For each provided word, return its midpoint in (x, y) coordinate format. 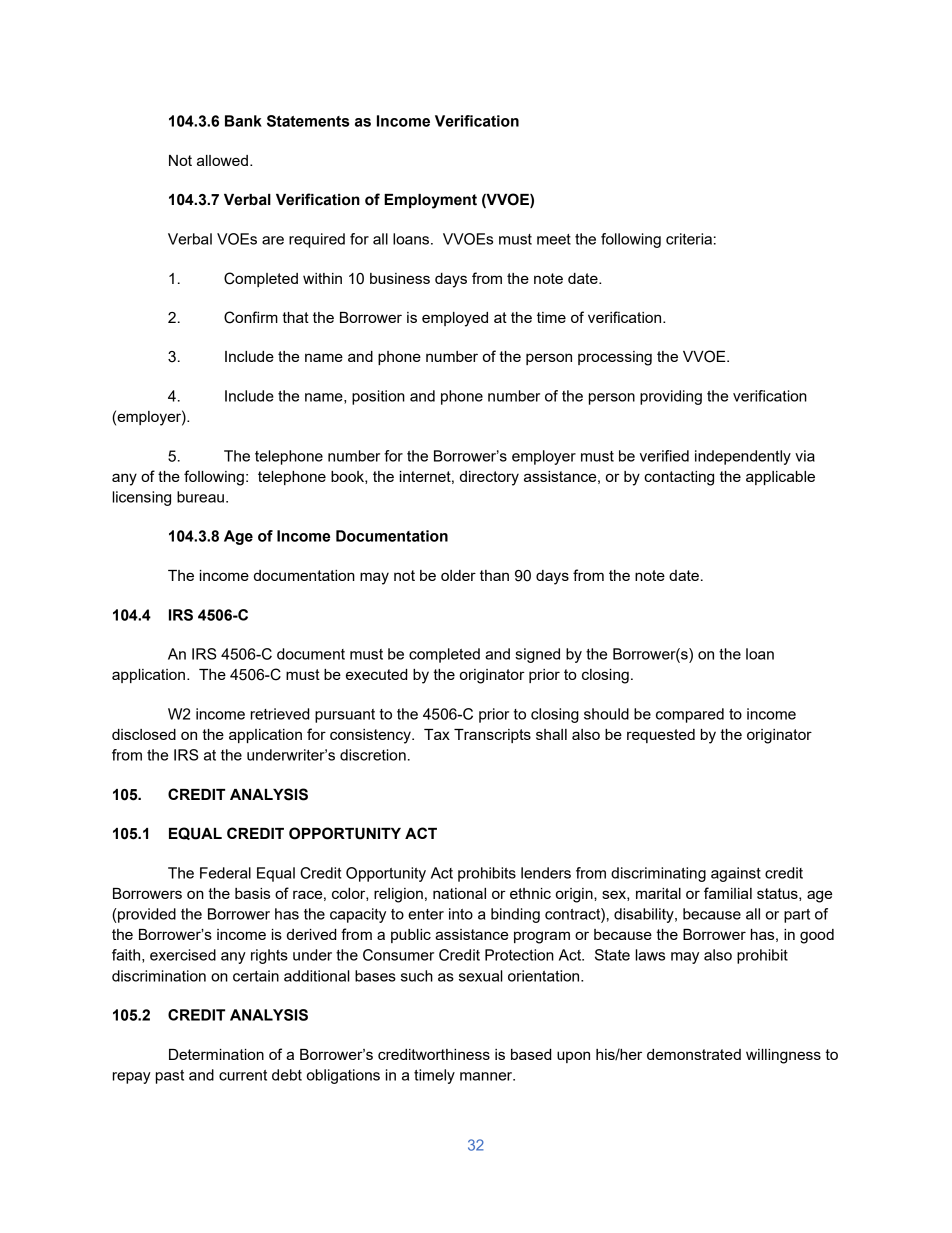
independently (743, 457)
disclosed (144, 734)
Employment (430, 201)
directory (489, 478)
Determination (216, 1054)
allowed (222, 160)
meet (554, 239)
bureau (200, 497)
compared (690, 715)
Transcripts (492, 736)
